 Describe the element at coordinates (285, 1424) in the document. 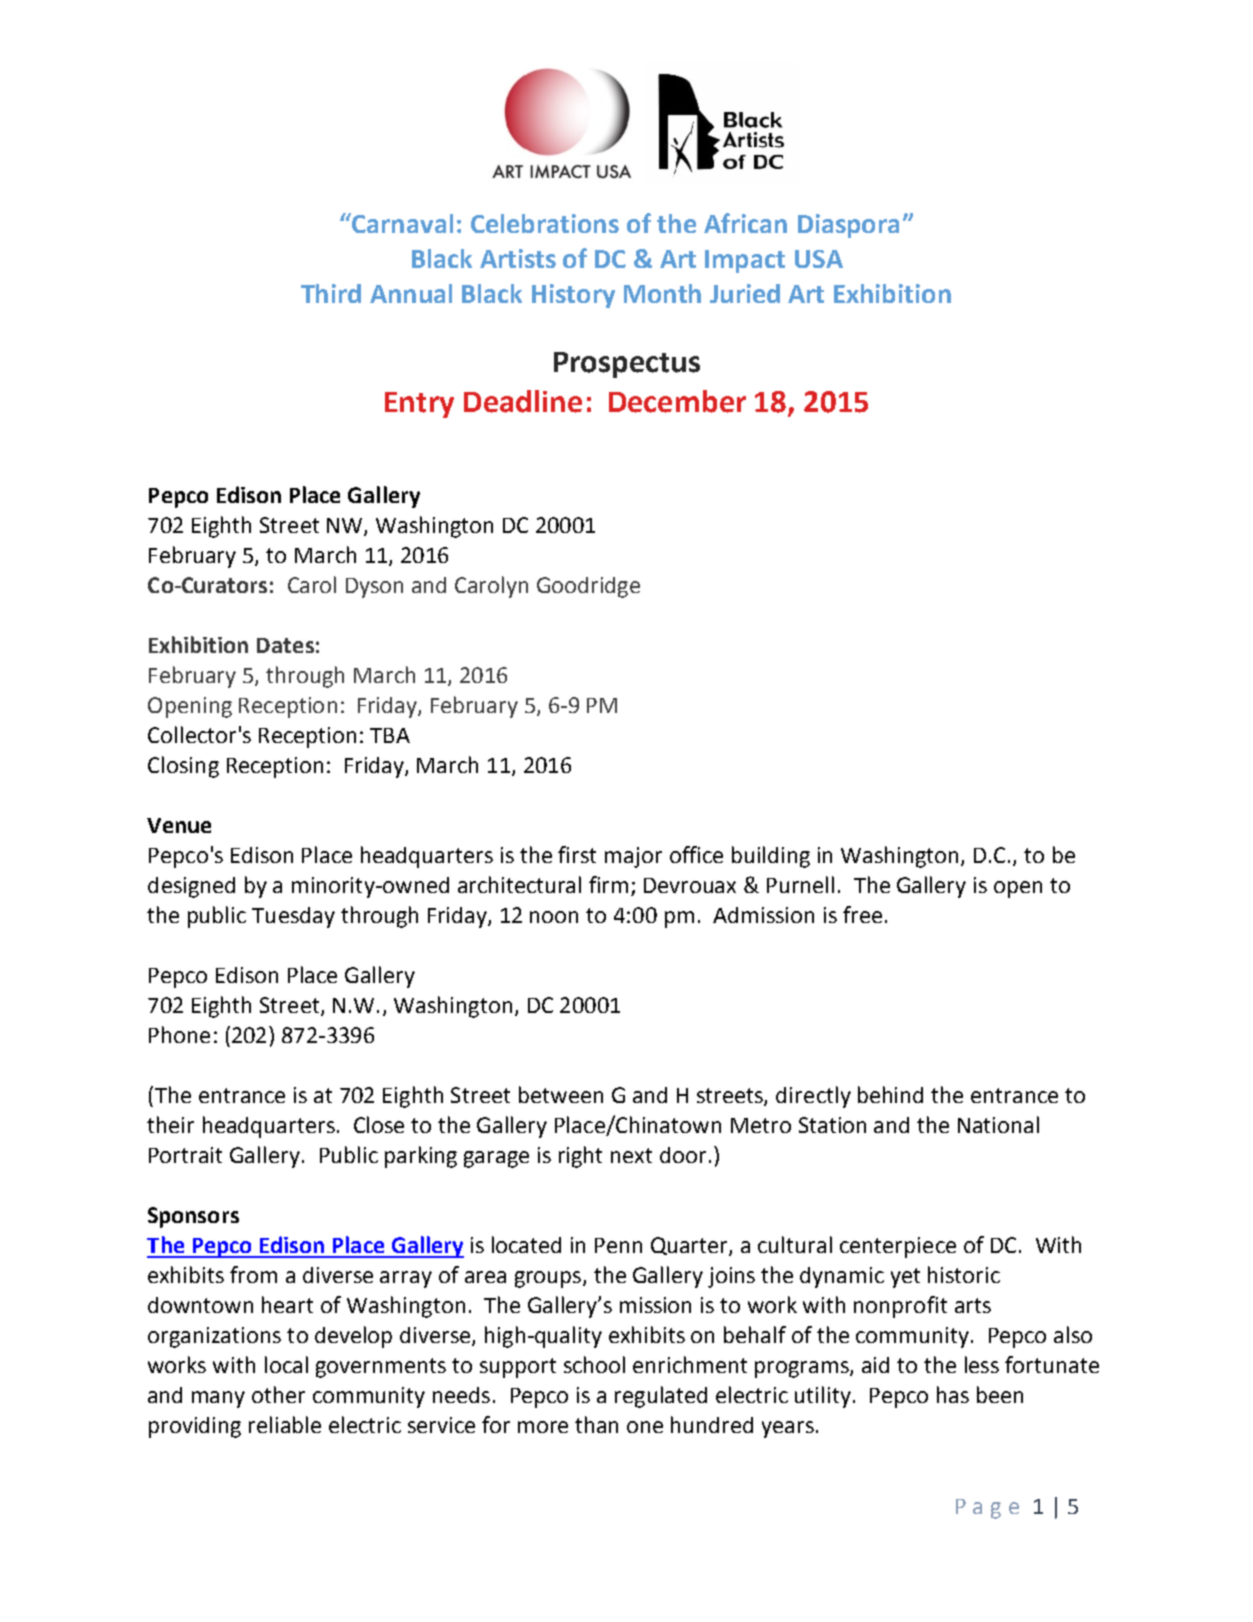

I see `reliable` at that location.
